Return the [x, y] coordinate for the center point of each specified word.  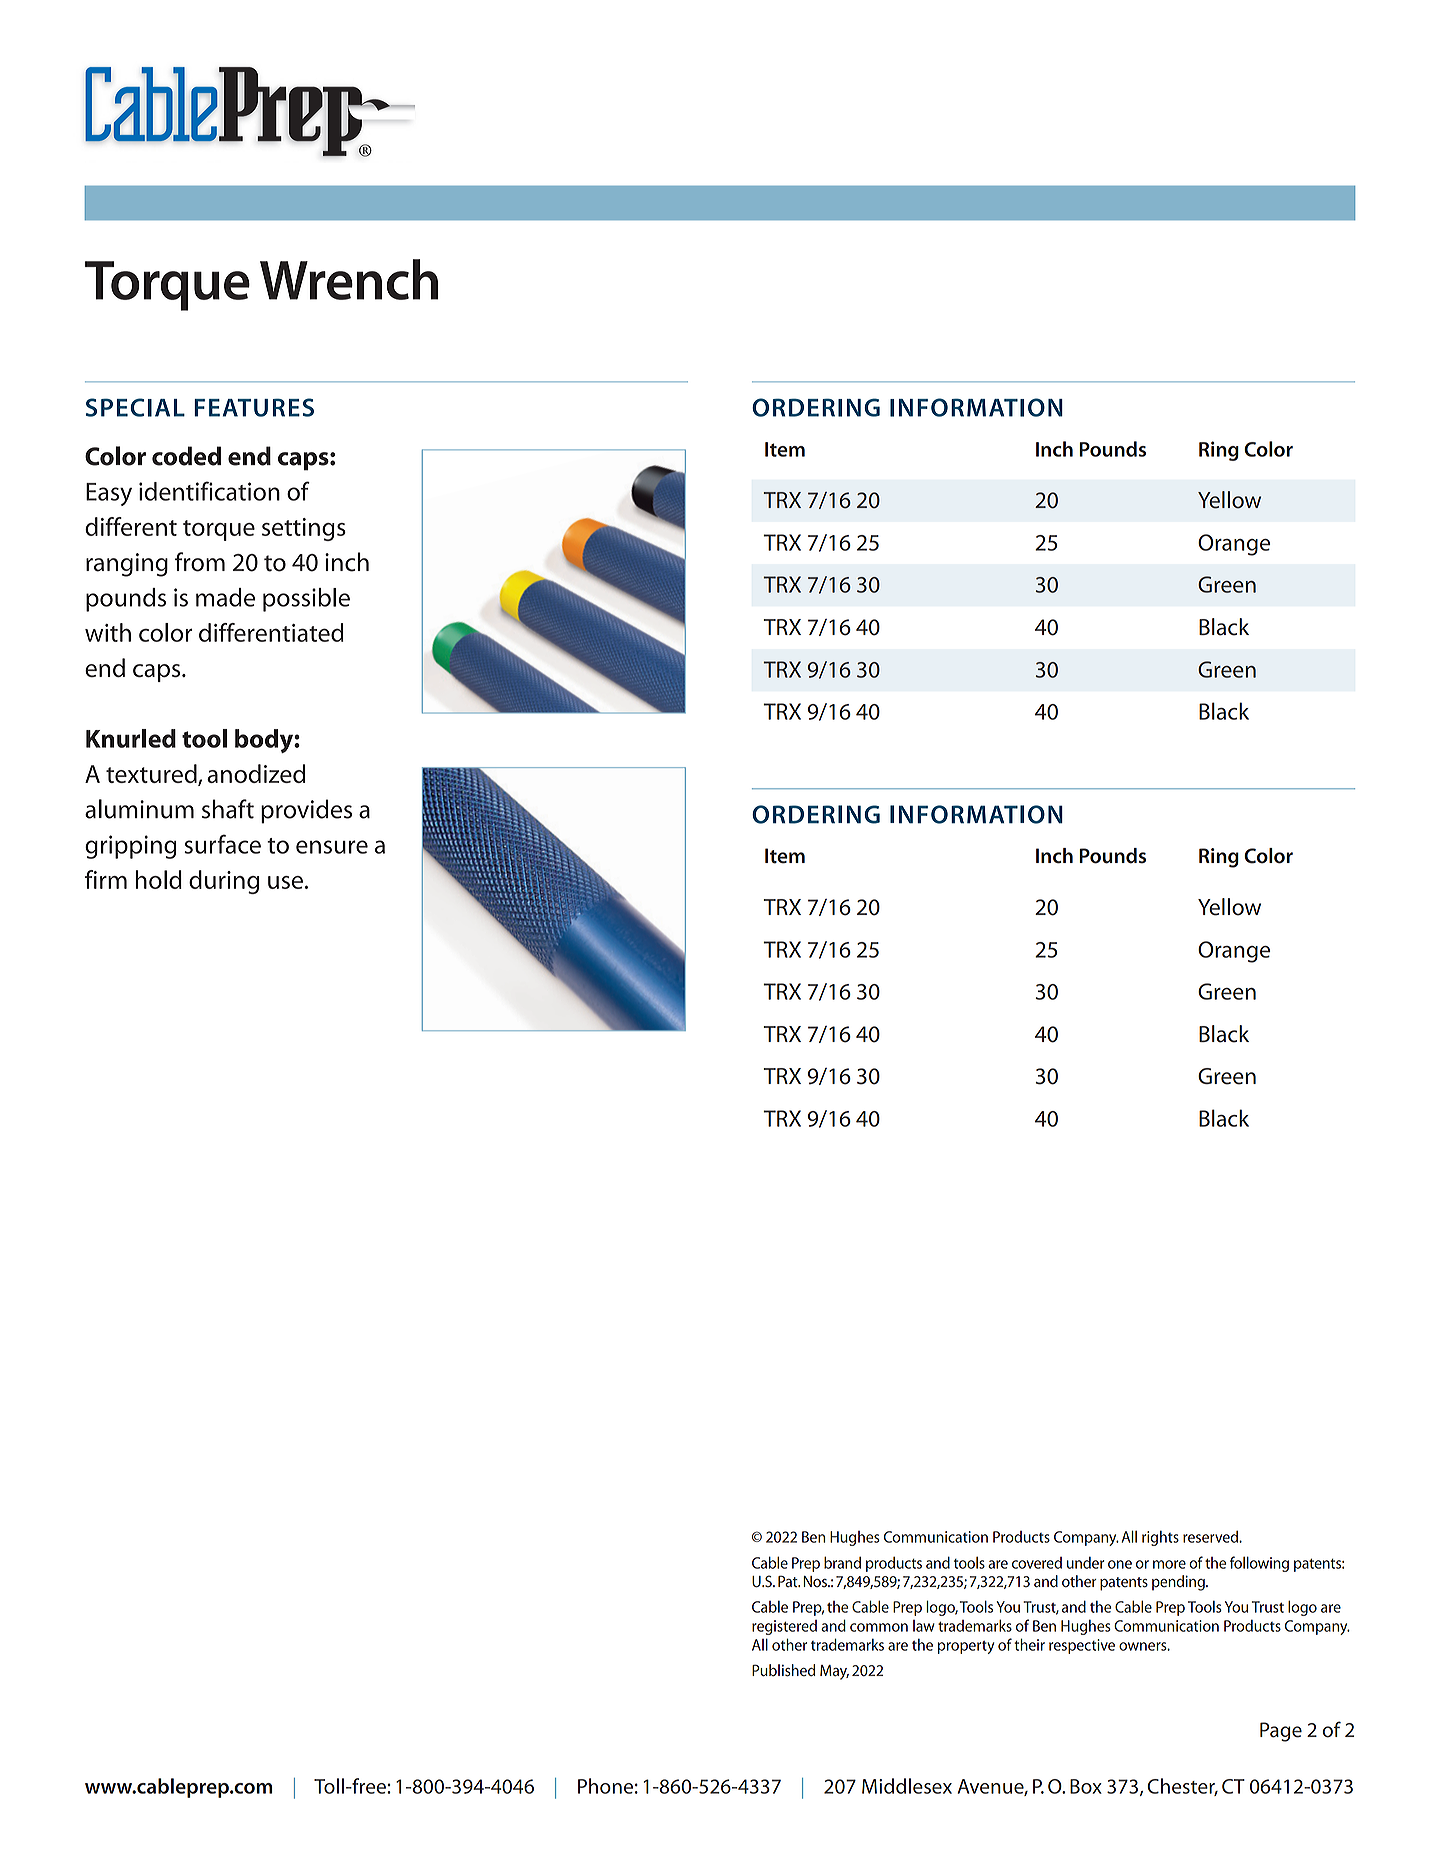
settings [304, 529]
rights [1160, 1538]
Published [783, 1670]
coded [186, 456]
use [285, 882]
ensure [332, 847]
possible [306, 600]
